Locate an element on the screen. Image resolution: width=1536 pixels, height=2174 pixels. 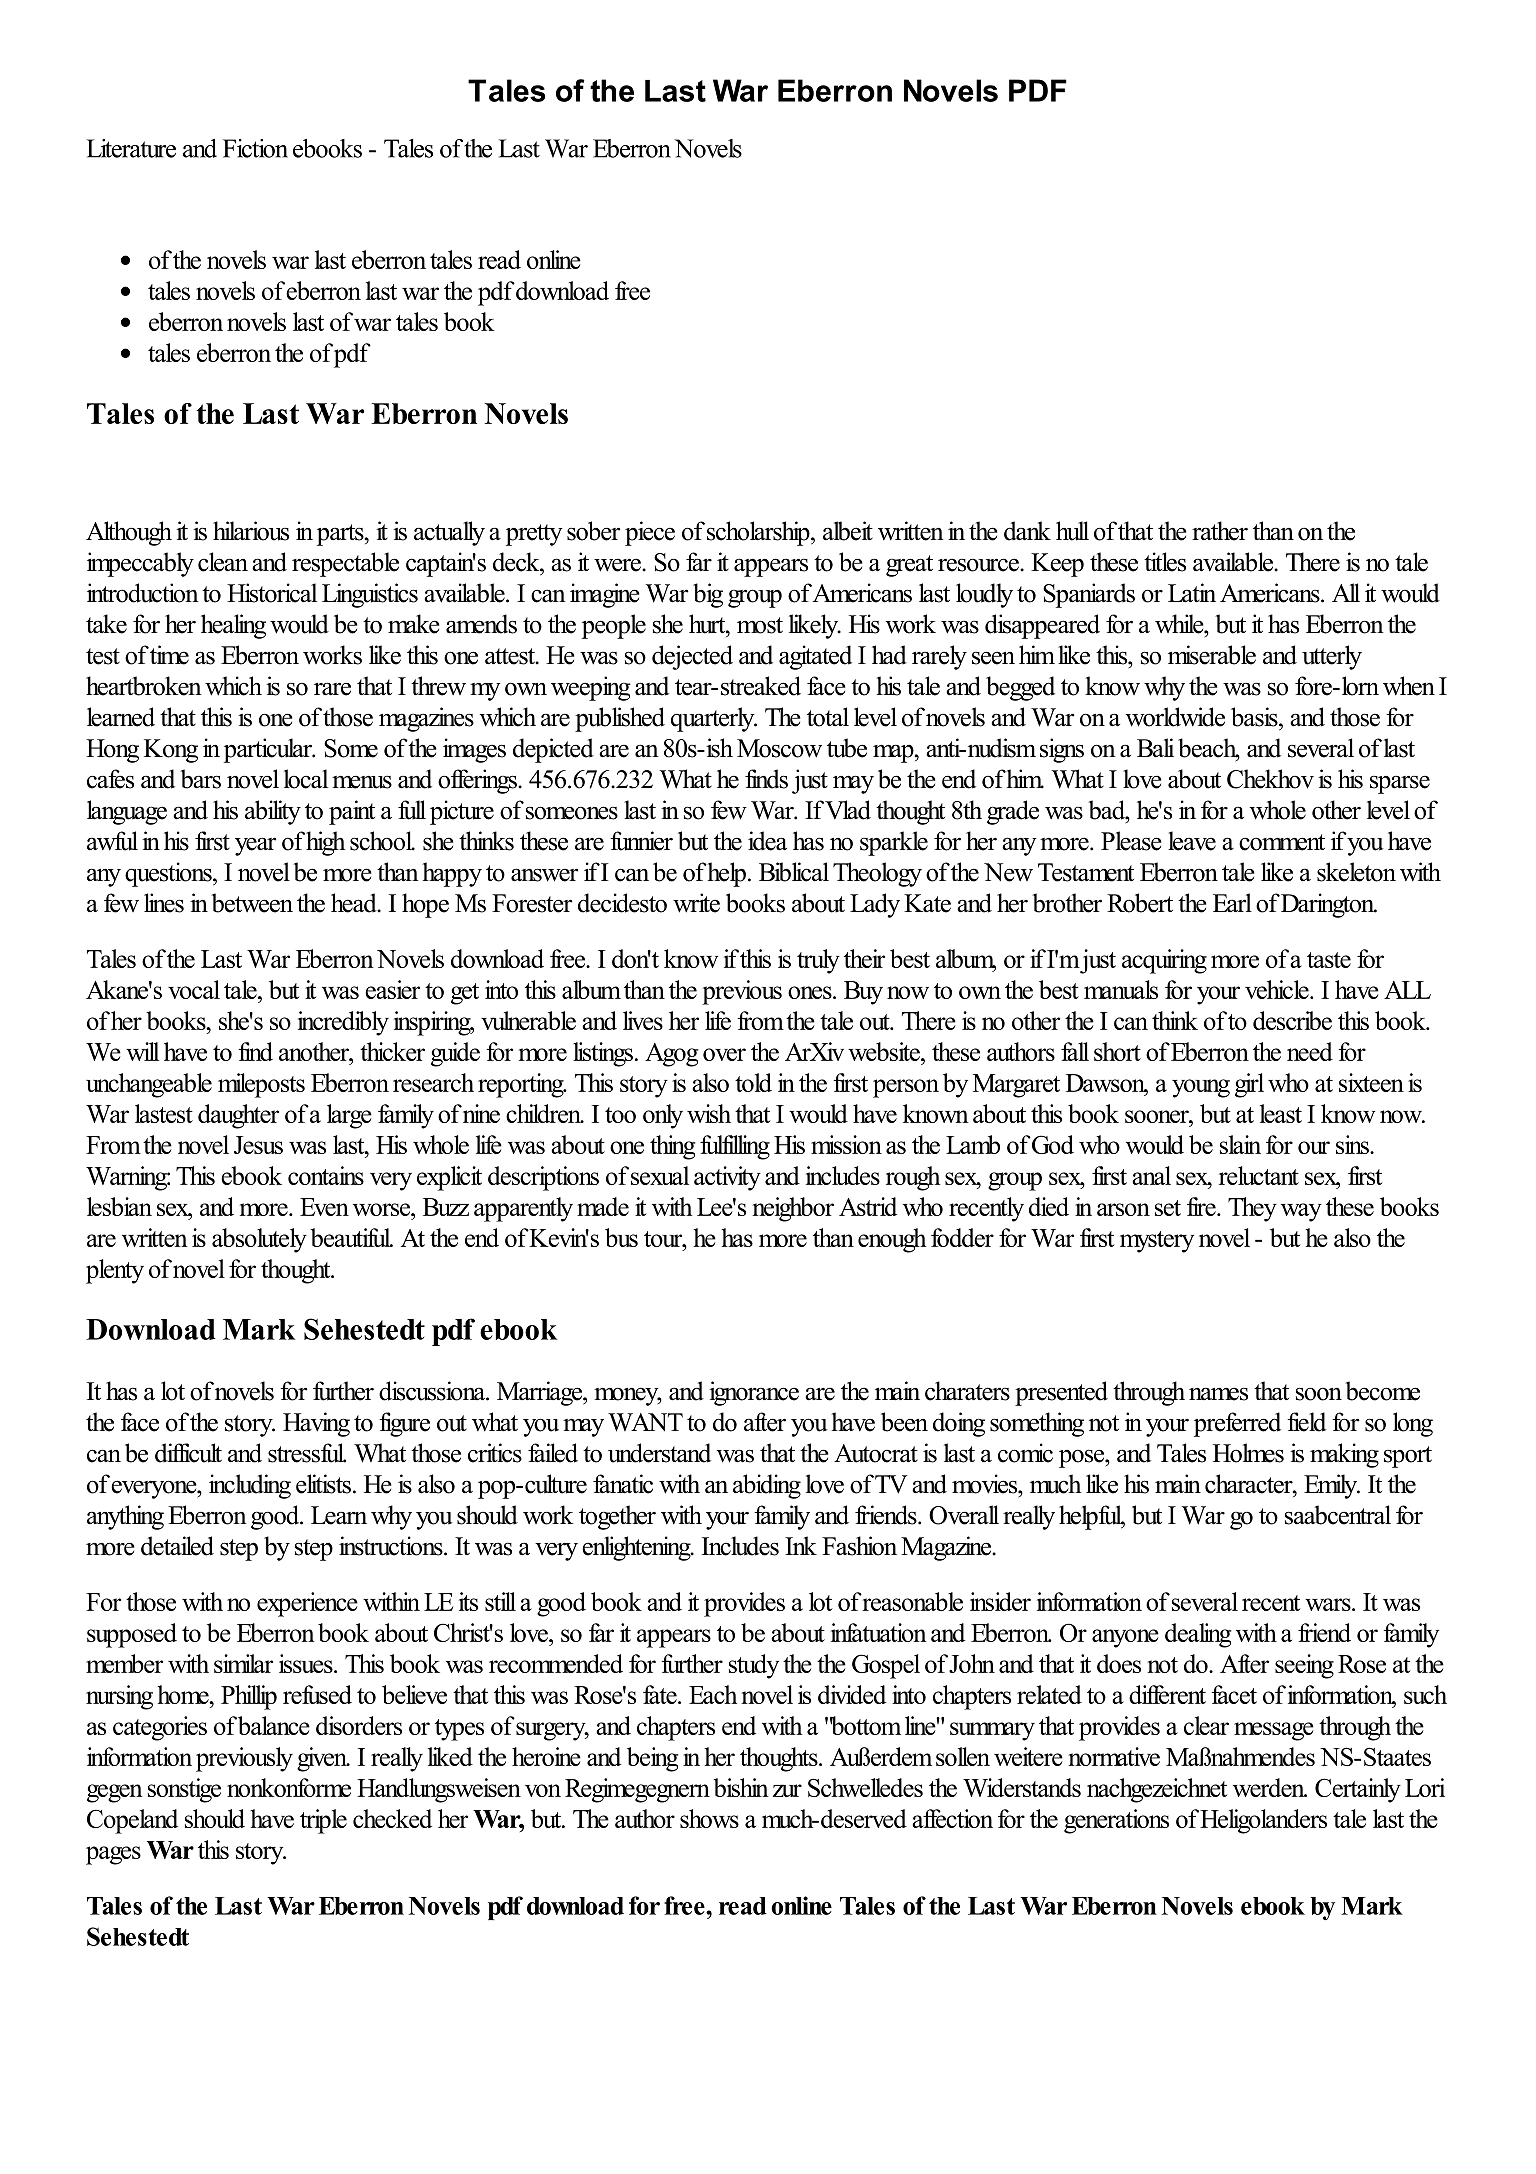
Having is located at coordinates (316, 1424).
